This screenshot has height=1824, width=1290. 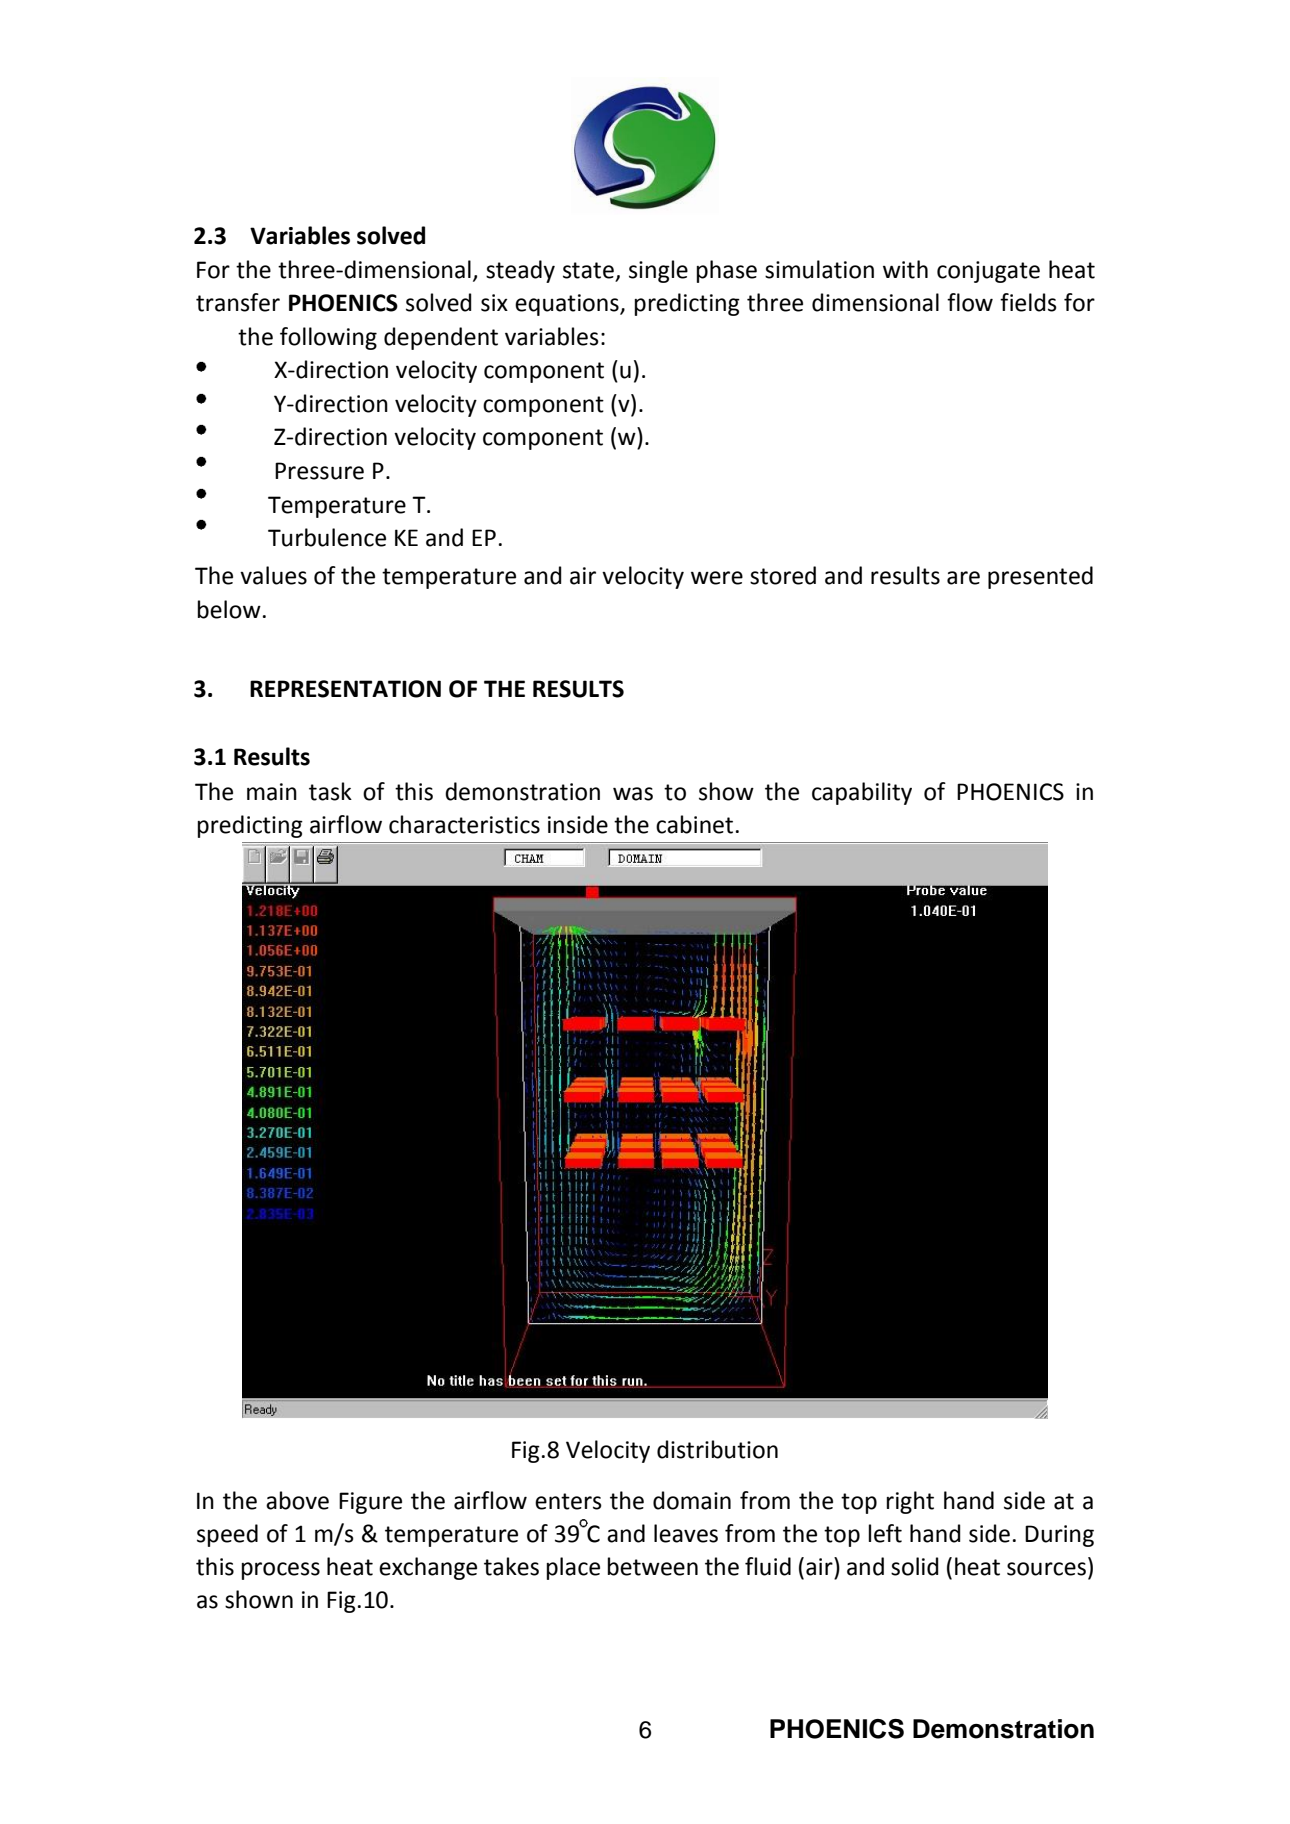 I want to click on distribution, so click(x=717, y=1449).
